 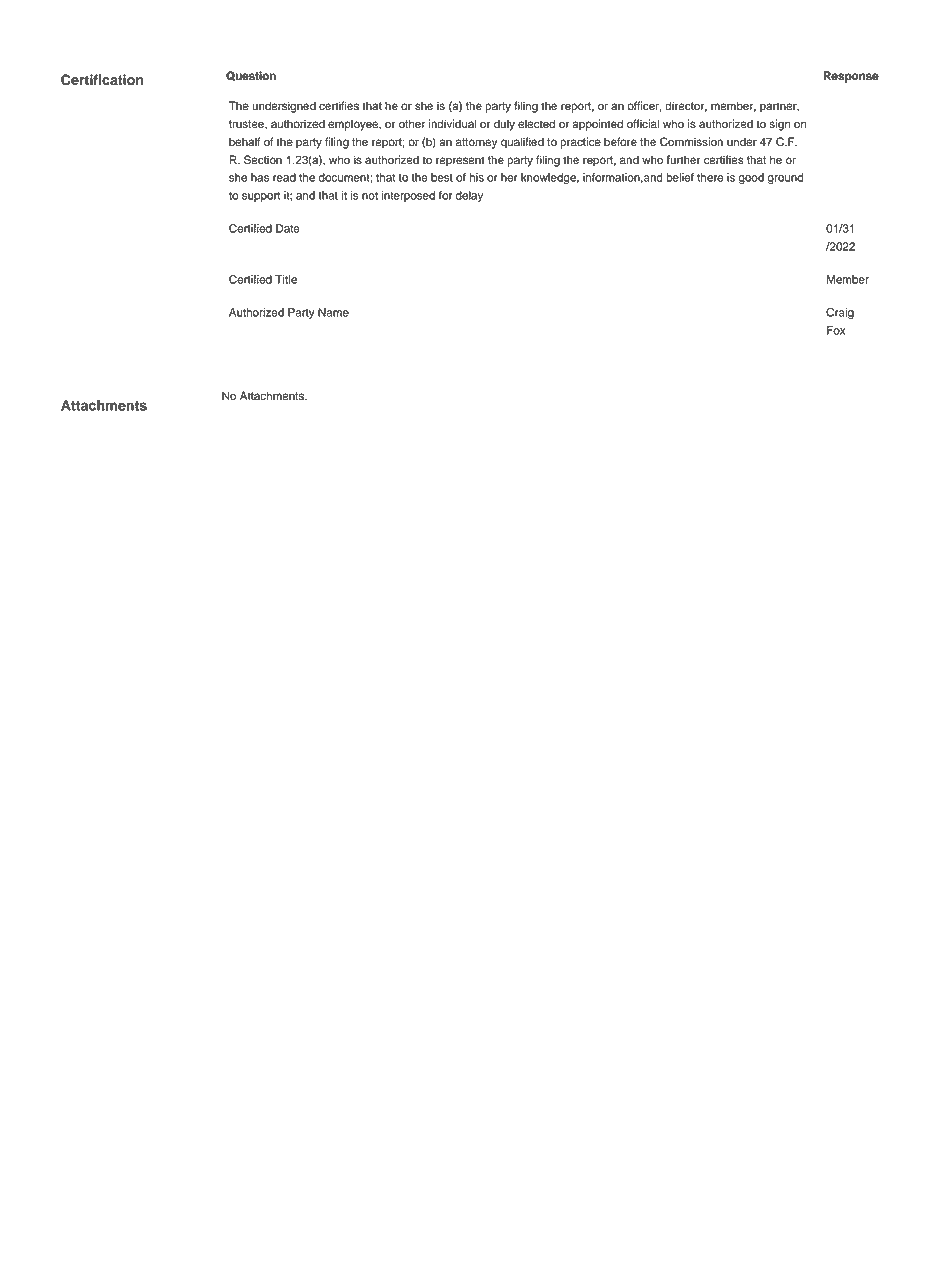 What do you see at coordinates (460, 161) in the screenshot?
I see `represent` at bounding box center [460, 161].
